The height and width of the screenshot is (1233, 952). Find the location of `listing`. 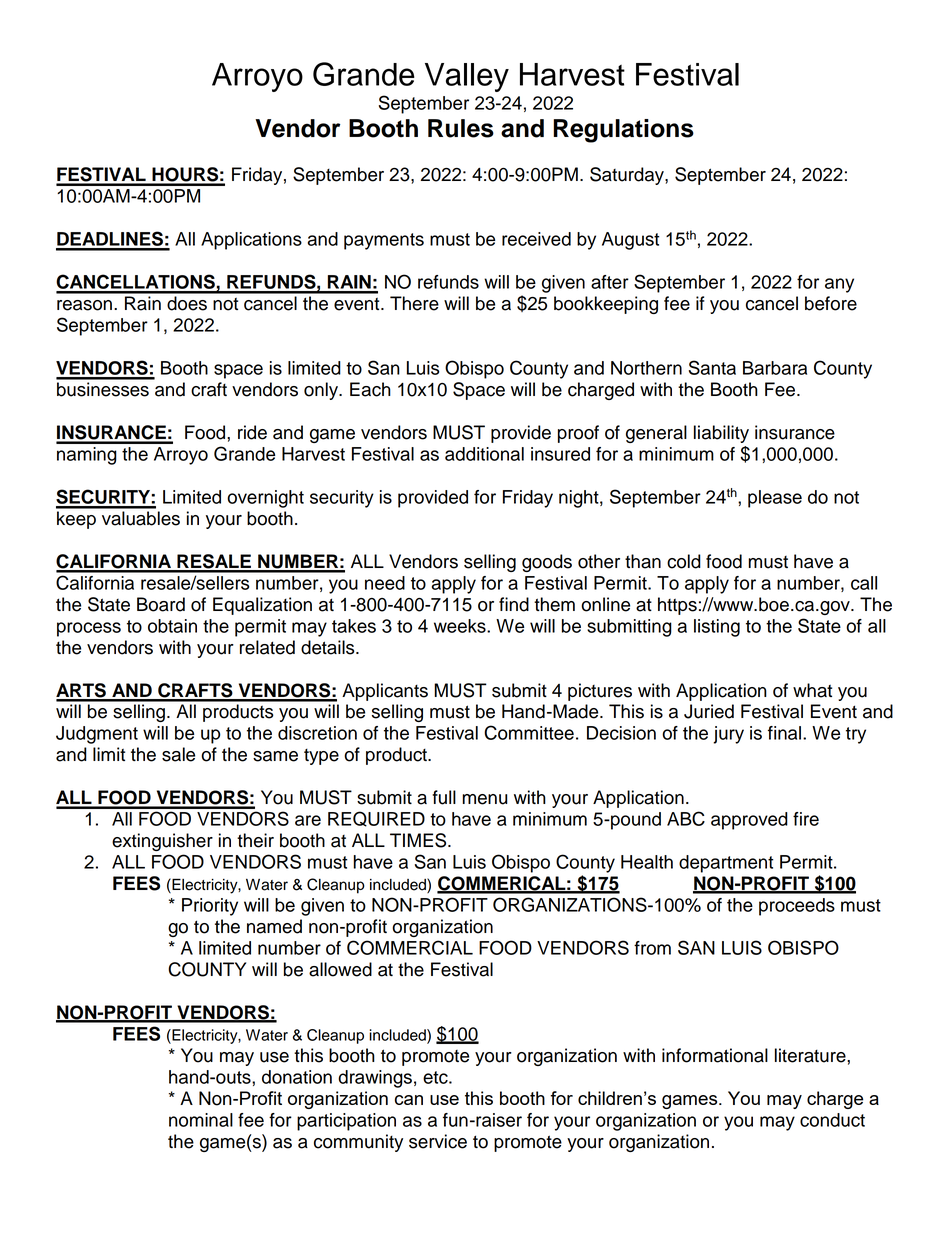

listing is located at coordinates (717, 628).
